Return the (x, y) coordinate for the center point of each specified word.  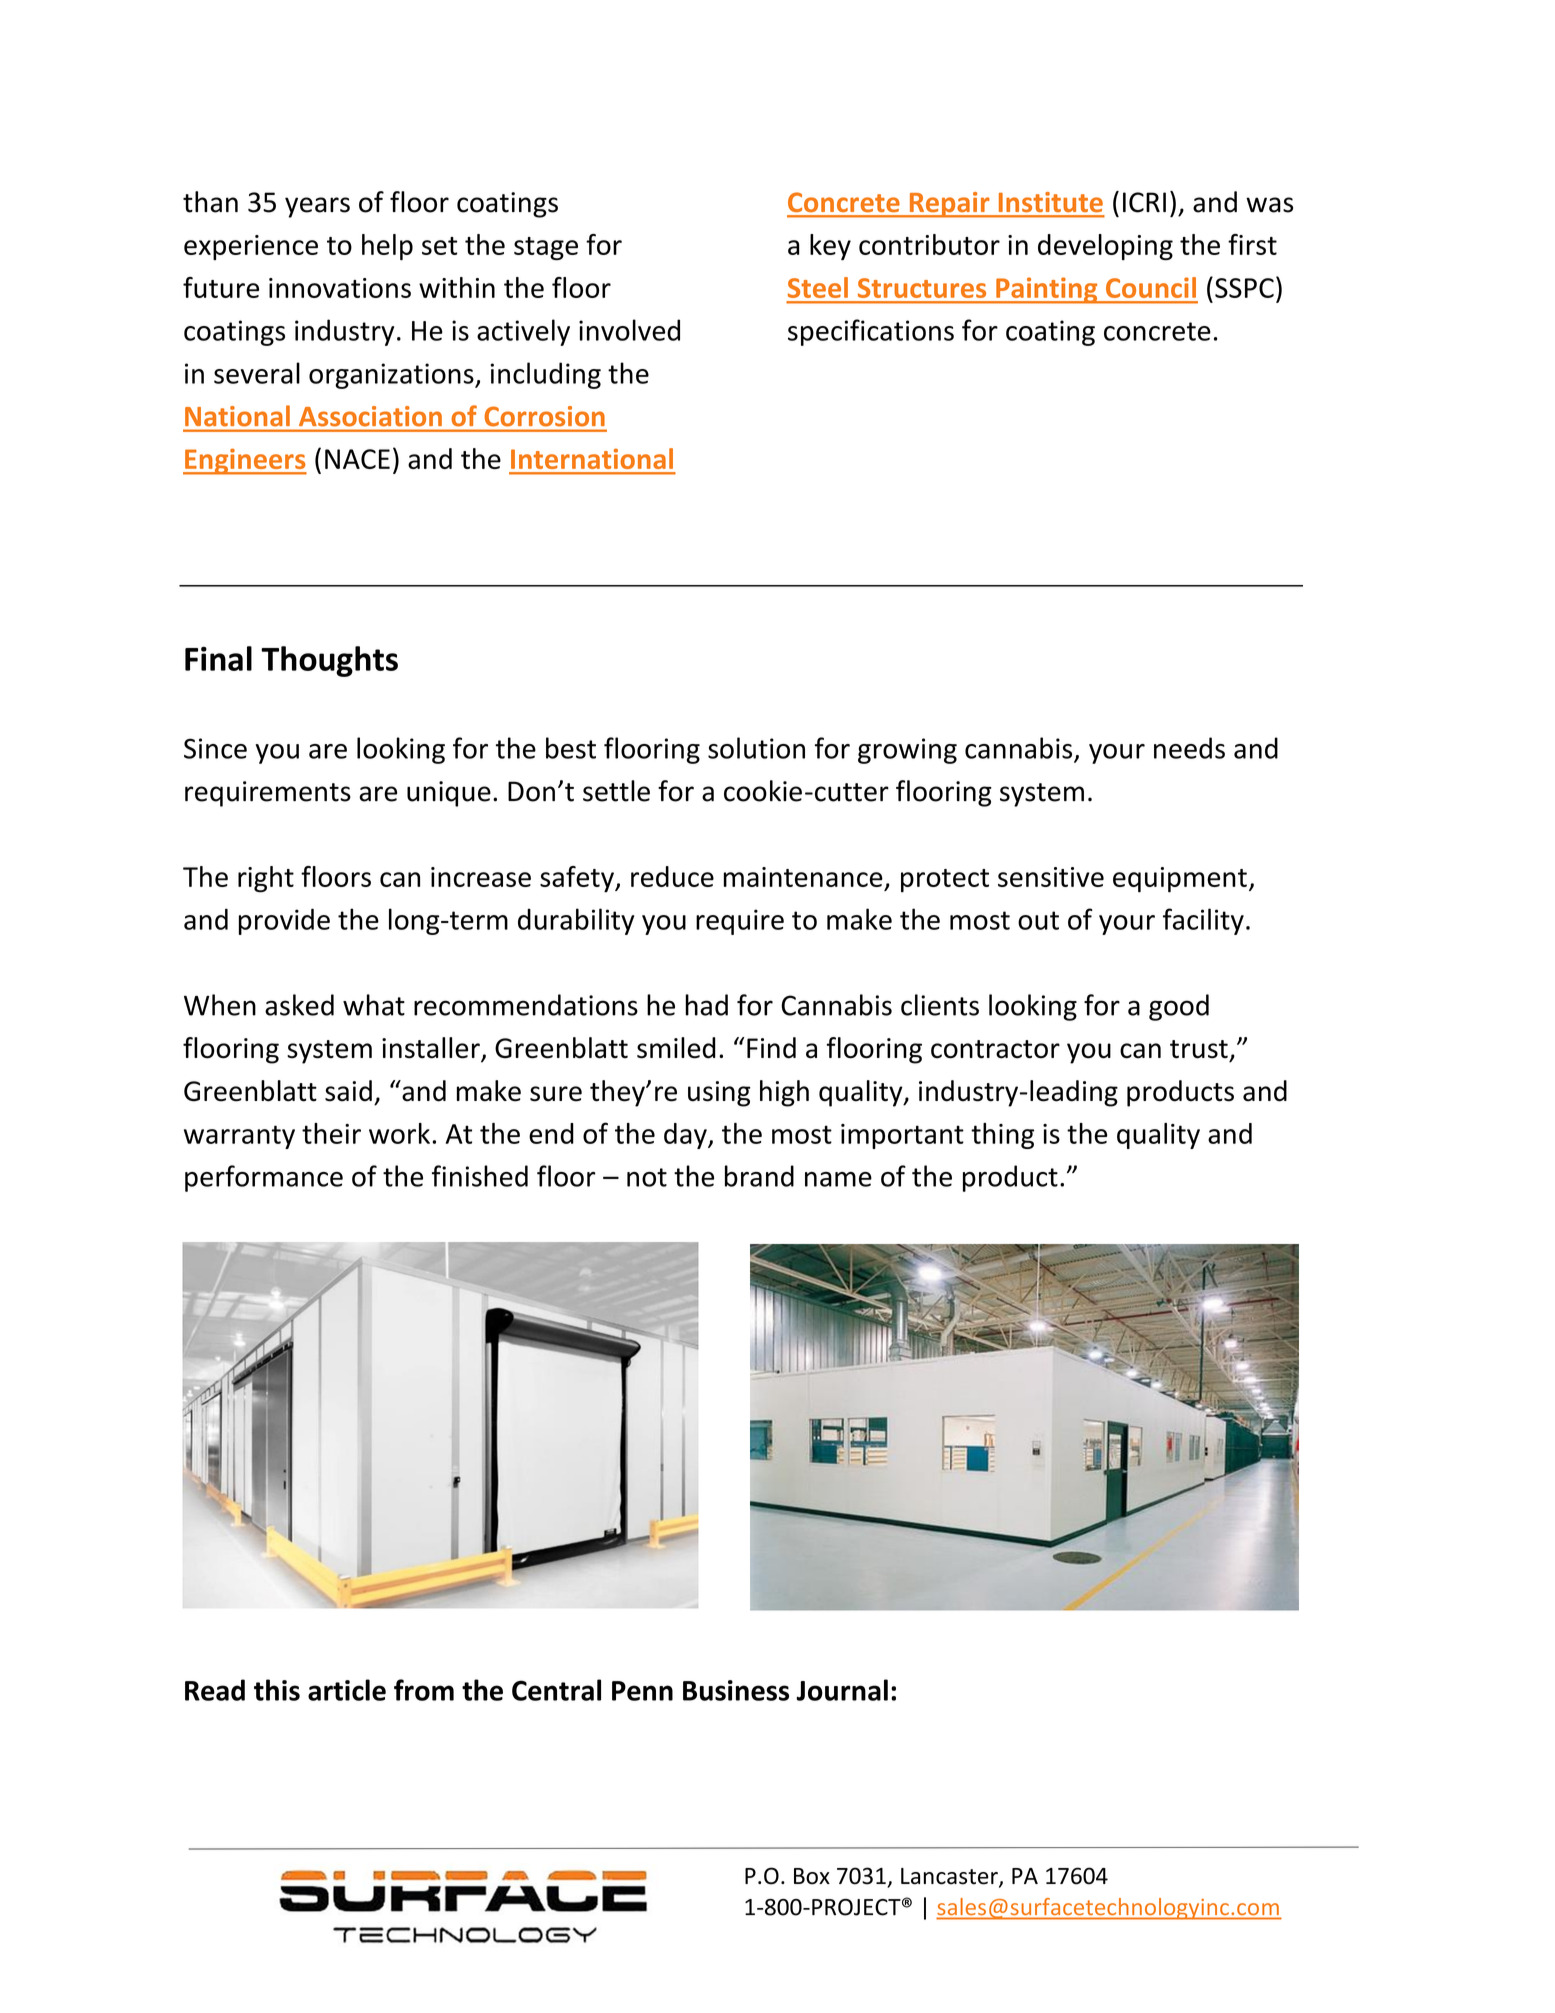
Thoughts (329, 661)
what (374, 1005)
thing (1002, 1136)
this (277, 1690)
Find (771, 1048)
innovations (340, 288)
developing (1105, 247)
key (830, 247)
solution (756, 748)
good (1179, 1007)
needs (1189, 748)
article (347, 1690)
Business (736, 1690)
